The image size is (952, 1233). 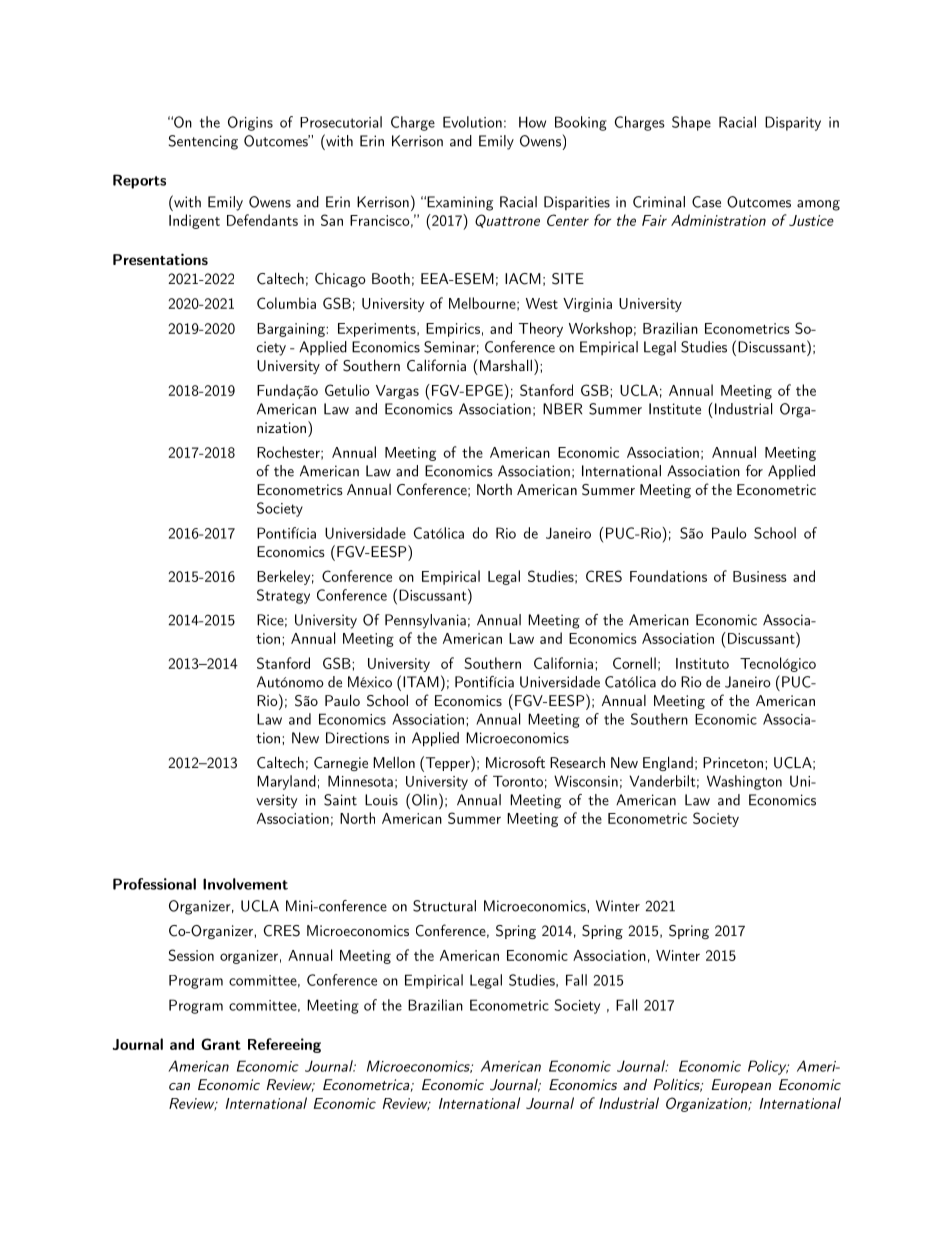 What do you see at coordinates (221, 1044) in the screenshot?
I see `Grant` at bounding box center [221, 1044].
